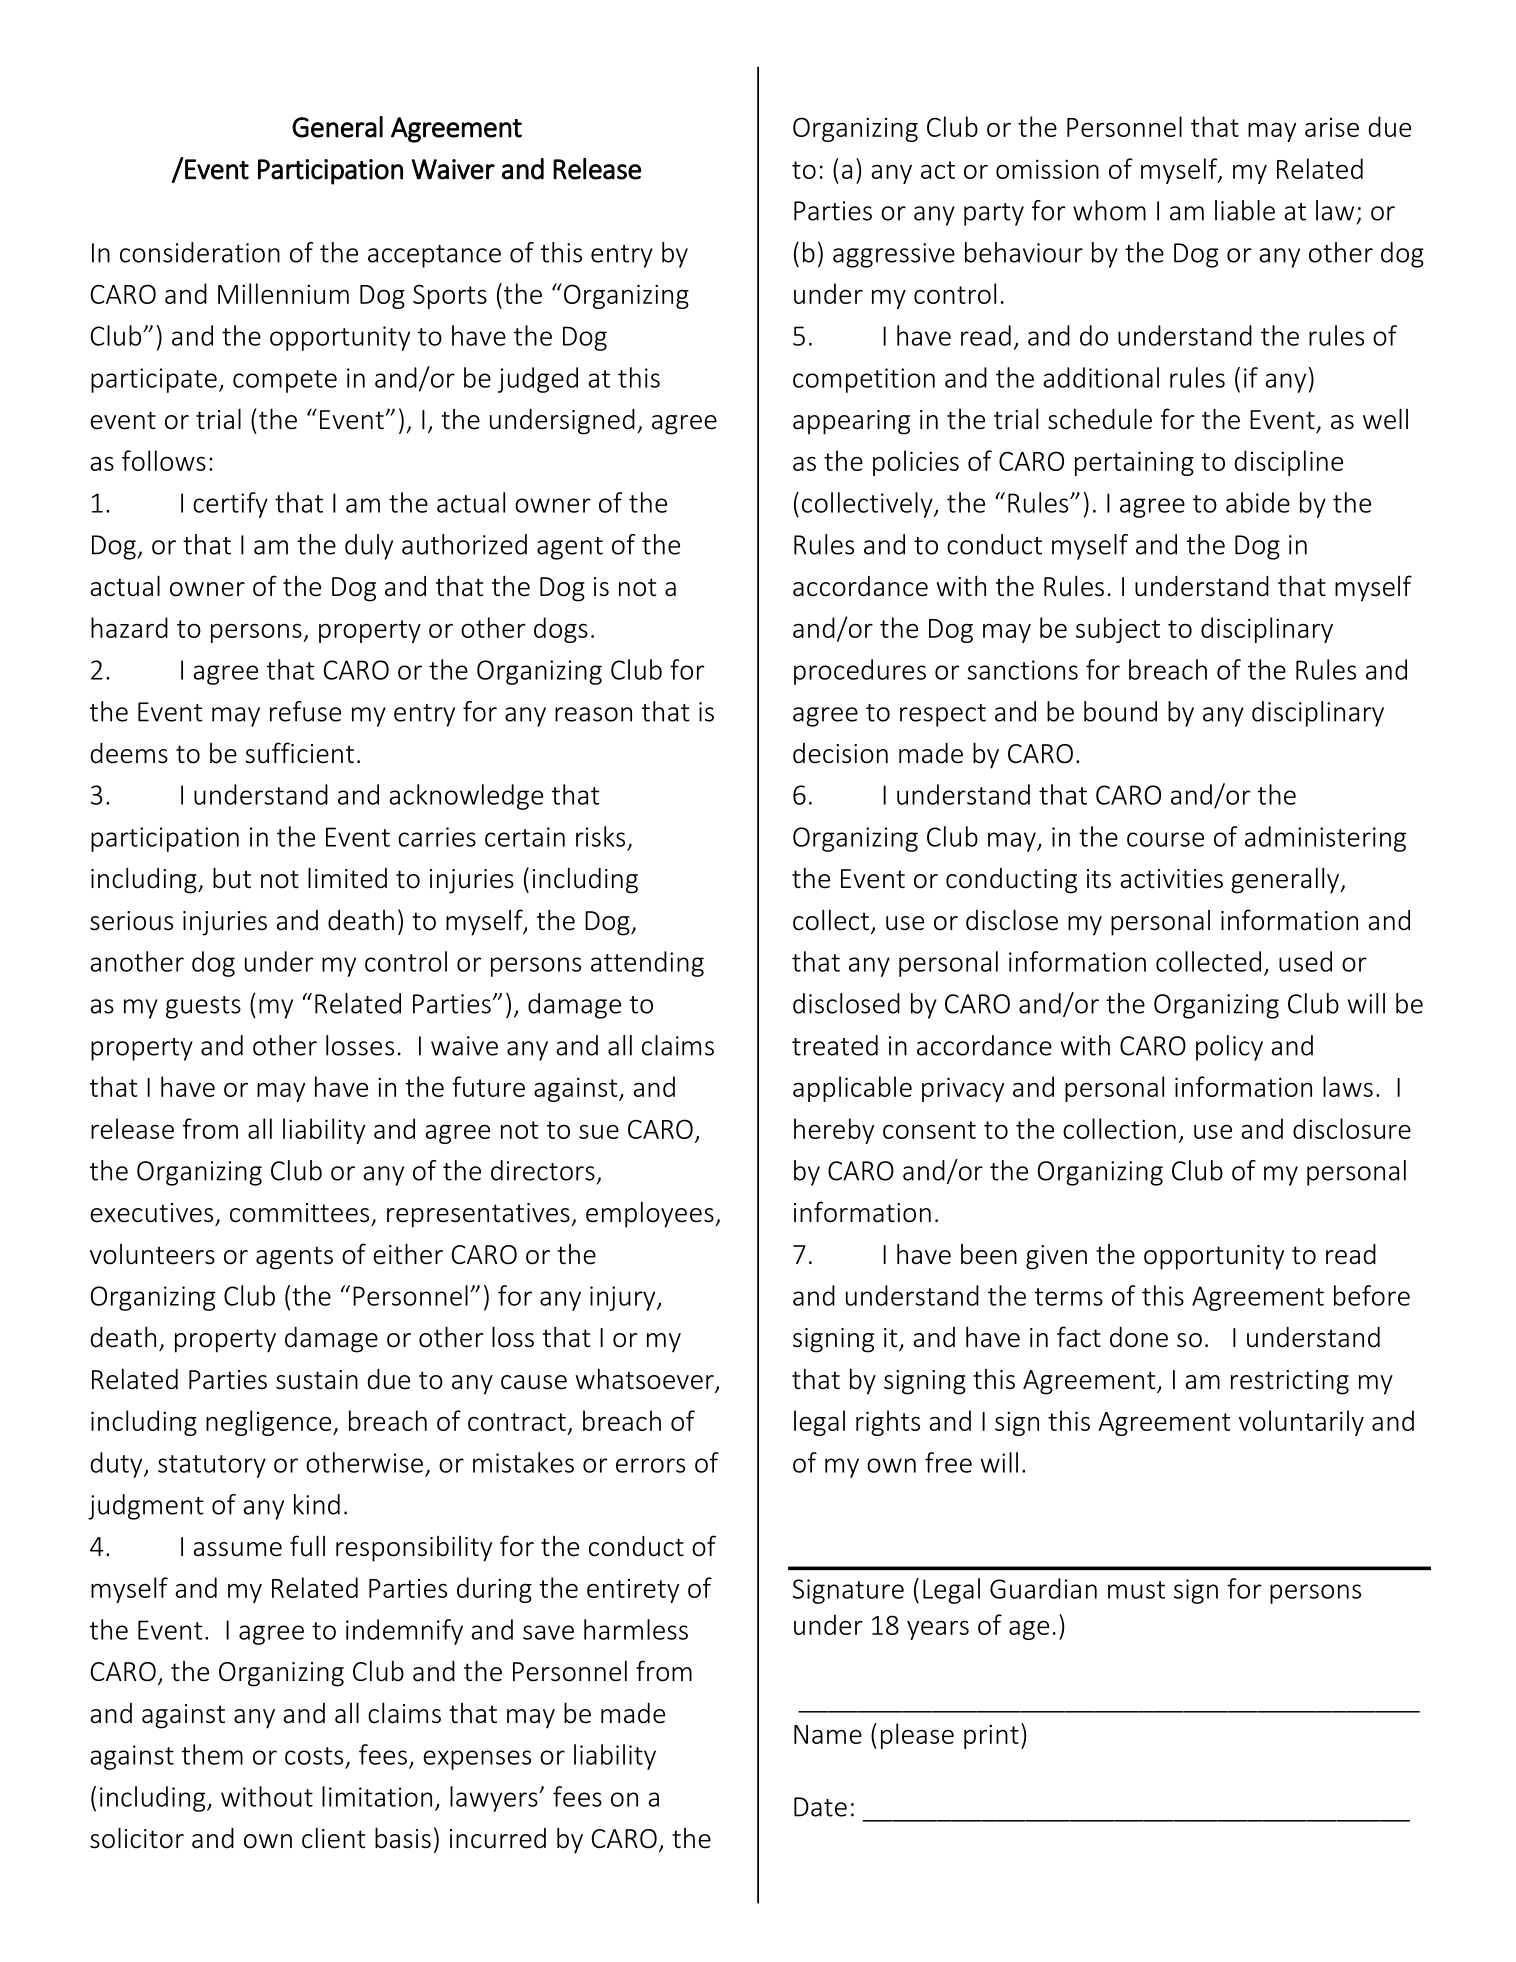  Describe the element at coordinates (1245, 210) in the page. I see `liable` at that location.
